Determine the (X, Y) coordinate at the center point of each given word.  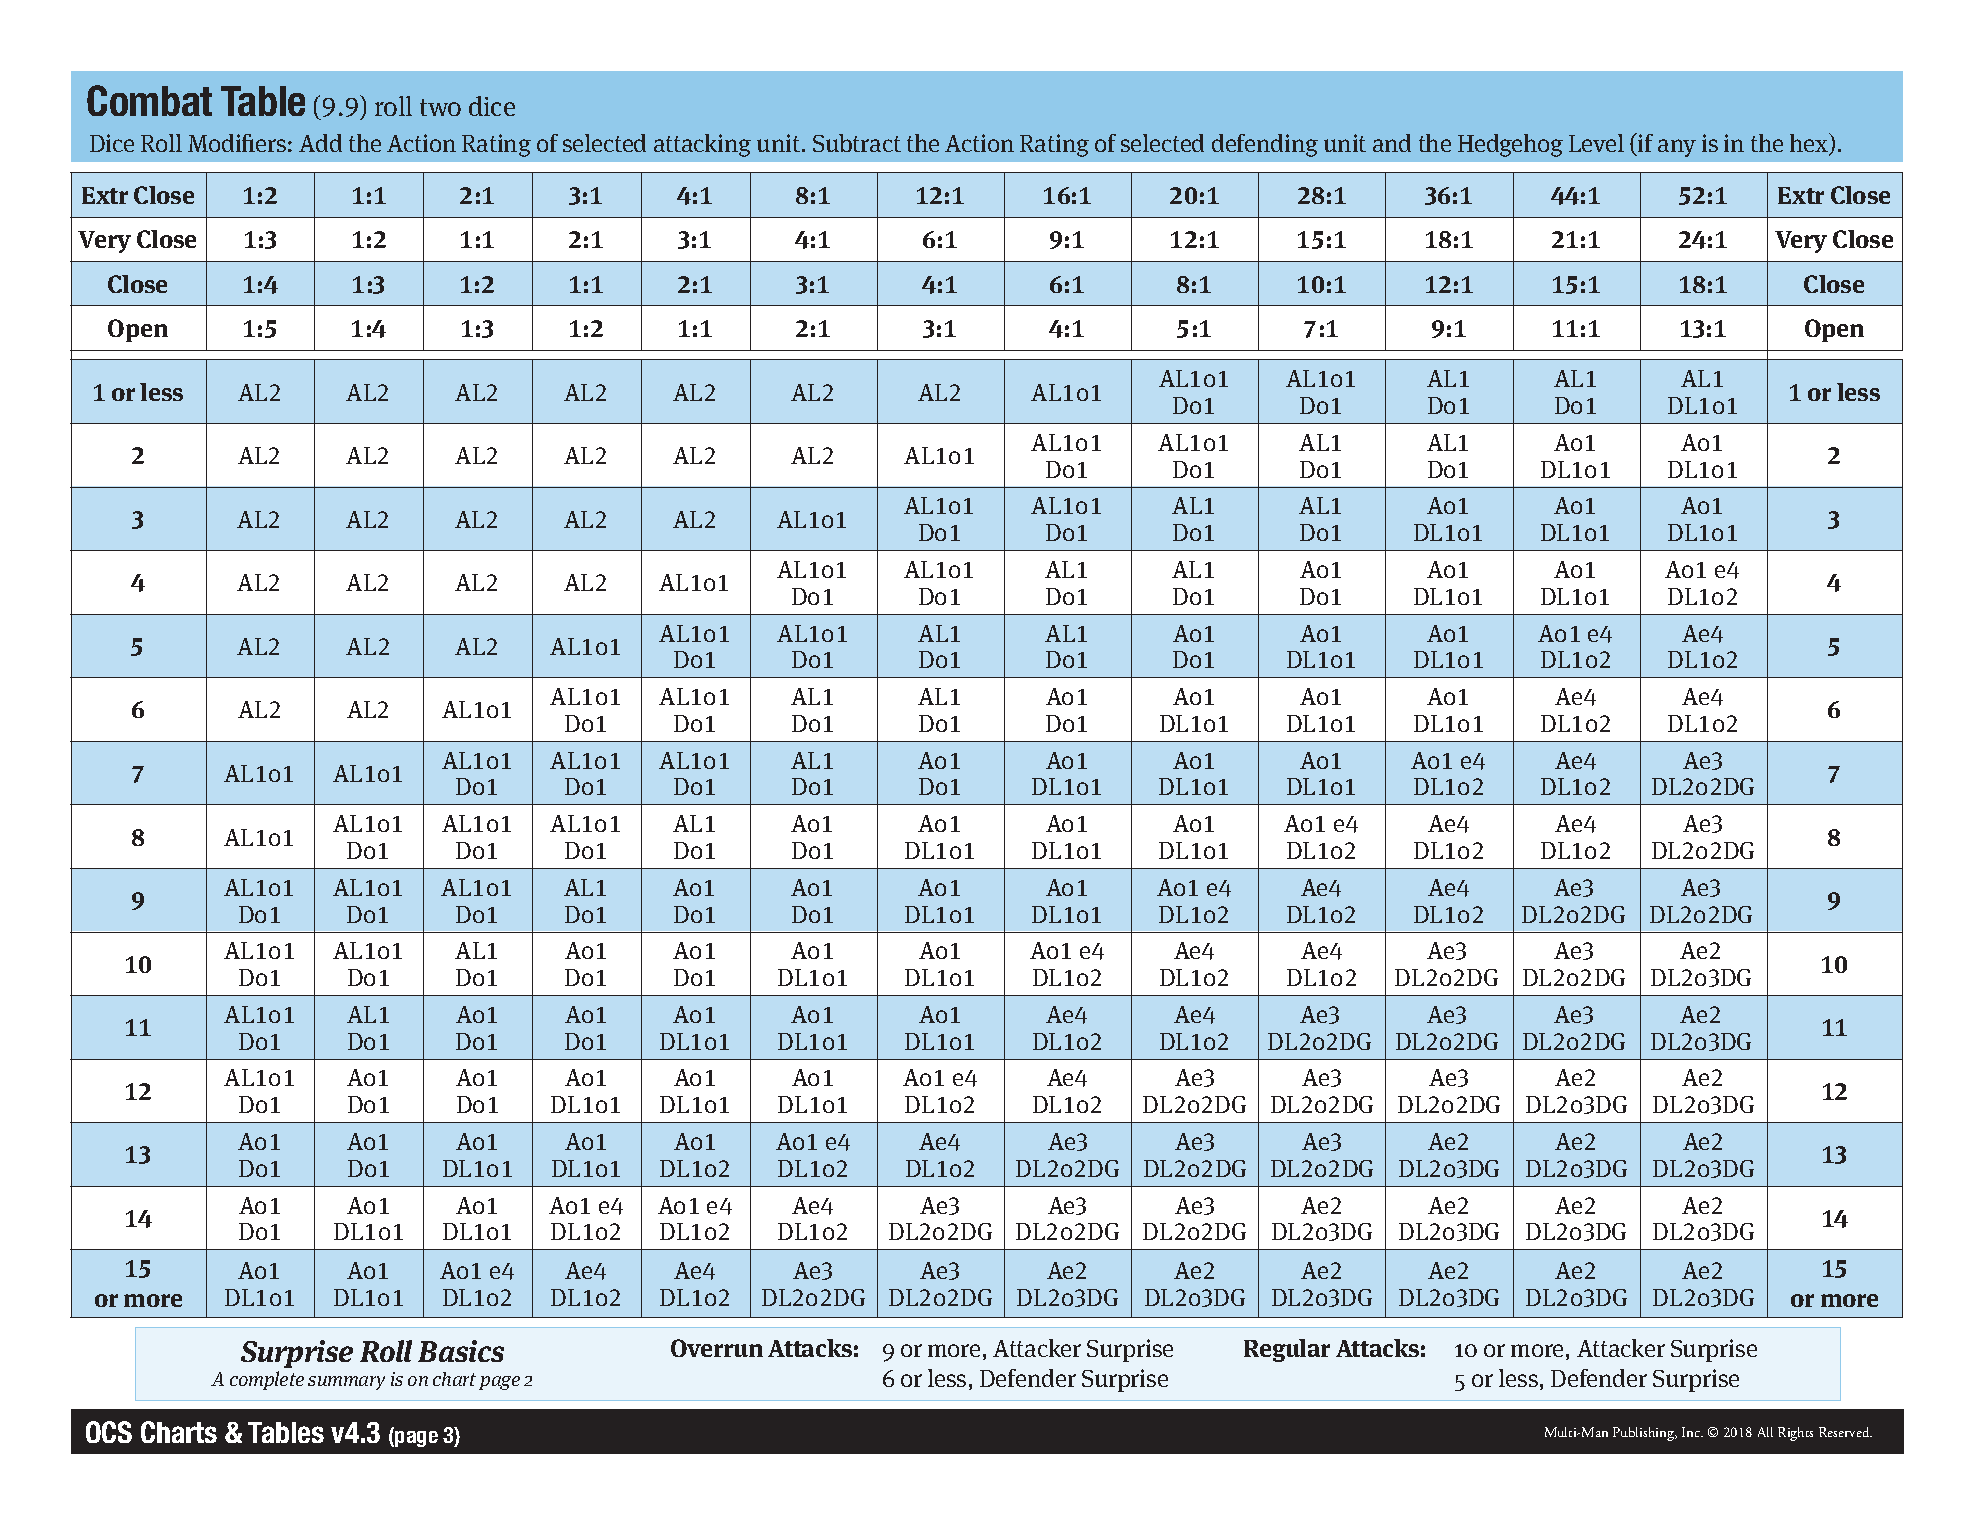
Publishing (1645, 1434)
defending (1265, 145)
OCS (109, 1432)
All (1765, 1432)
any (1677, 148)
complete (267, 1380)
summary (346, 1383)
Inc (1692, 1432)
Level (1596, 143)
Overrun (717, 1348)
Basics (461, 1351)
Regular (1287, 1350)
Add (320, 143)
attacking (702, 145)
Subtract (857, 143)
